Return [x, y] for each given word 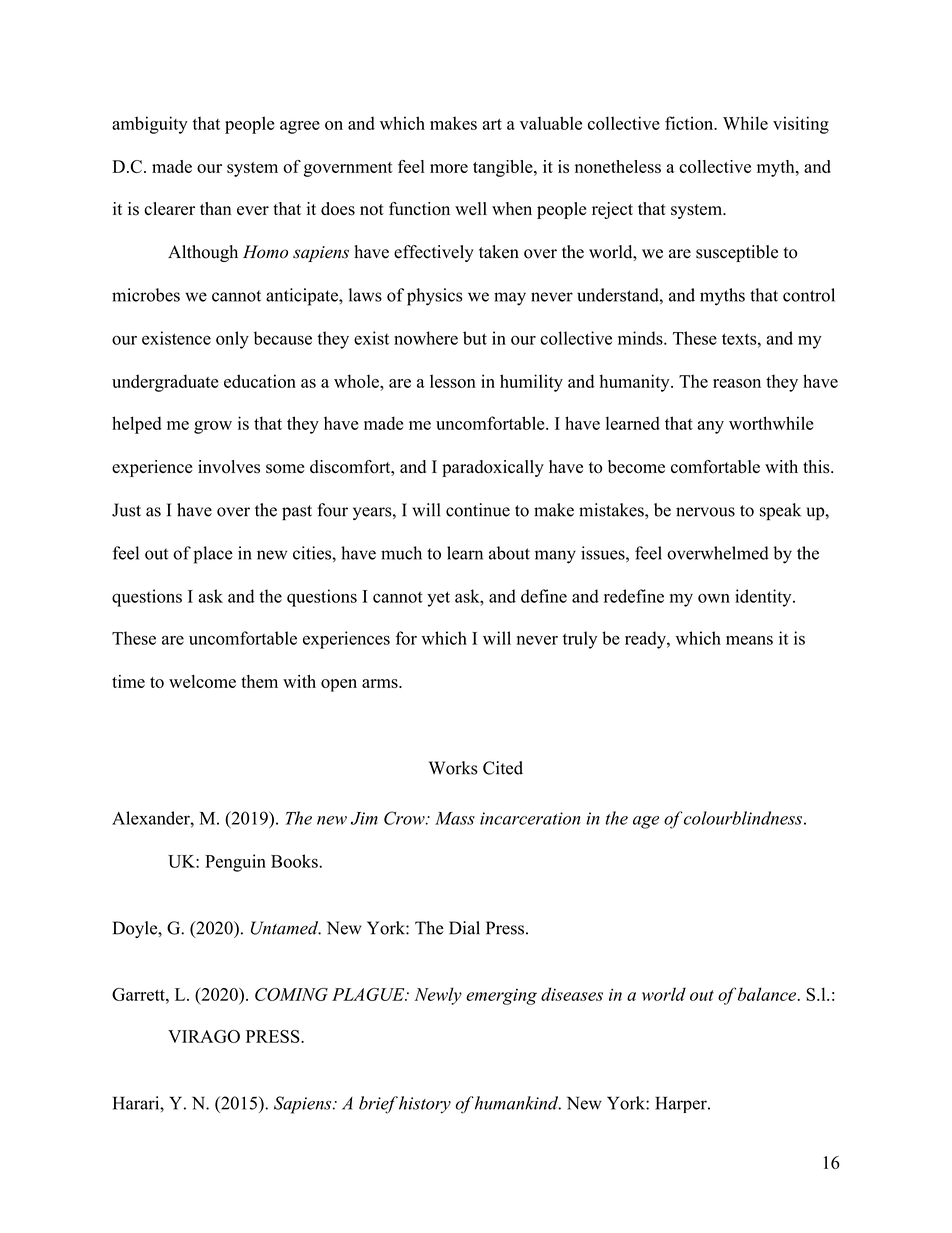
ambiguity [150, 125]
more [449, 168]
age [646, 822]
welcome [202, 681]
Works [453, 768]
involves [229, 467]
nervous [705, 512]
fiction [690, 123]
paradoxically [493, 468]
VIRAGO [204, 1036]
